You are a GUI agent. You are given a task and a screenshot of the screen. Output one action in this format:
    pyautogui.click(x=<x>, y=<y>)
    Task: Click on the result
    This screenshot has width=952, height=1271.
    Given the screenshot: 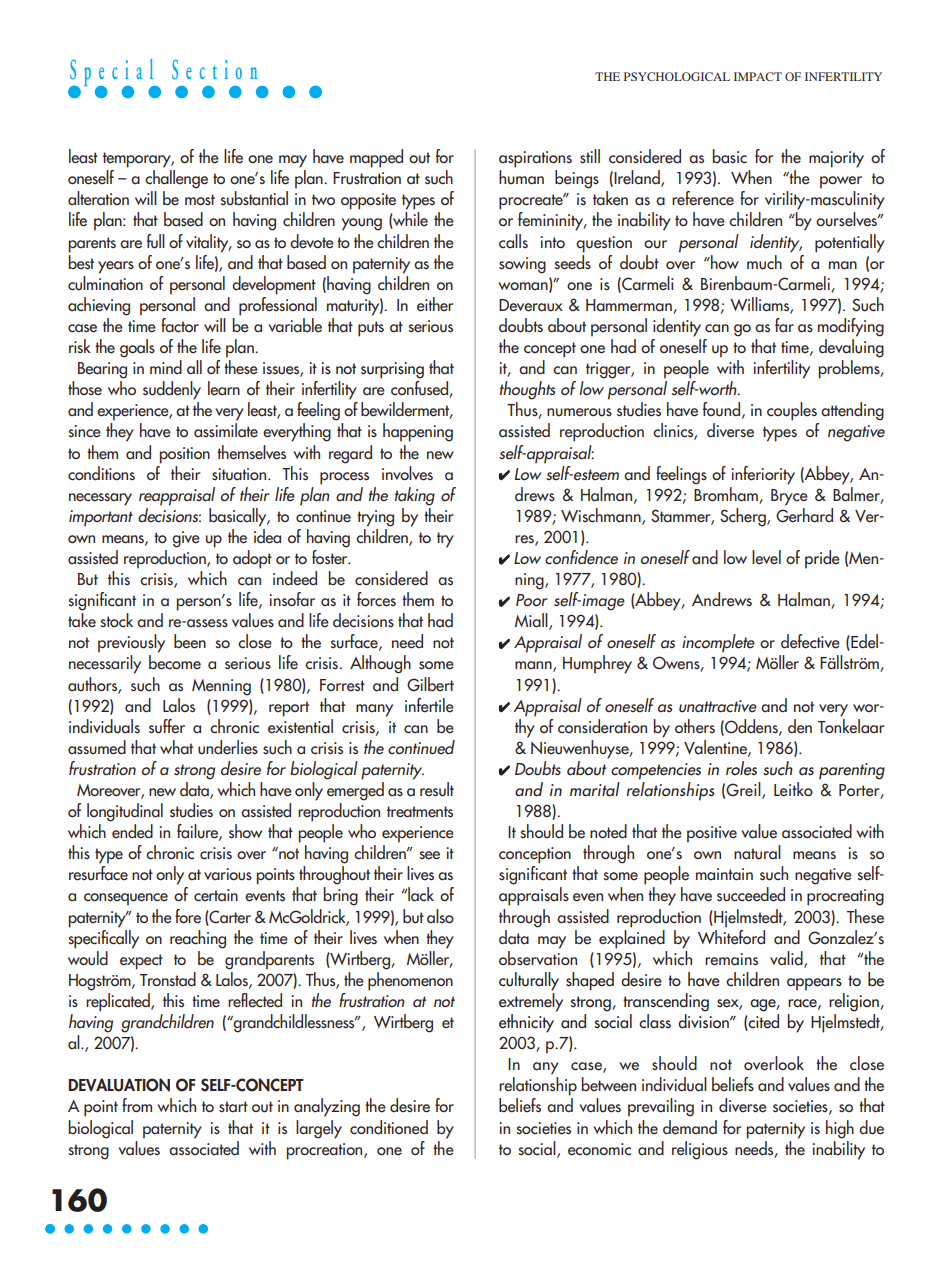 What is the action you would take?
    pyautogui.click(x=437, y=789)
